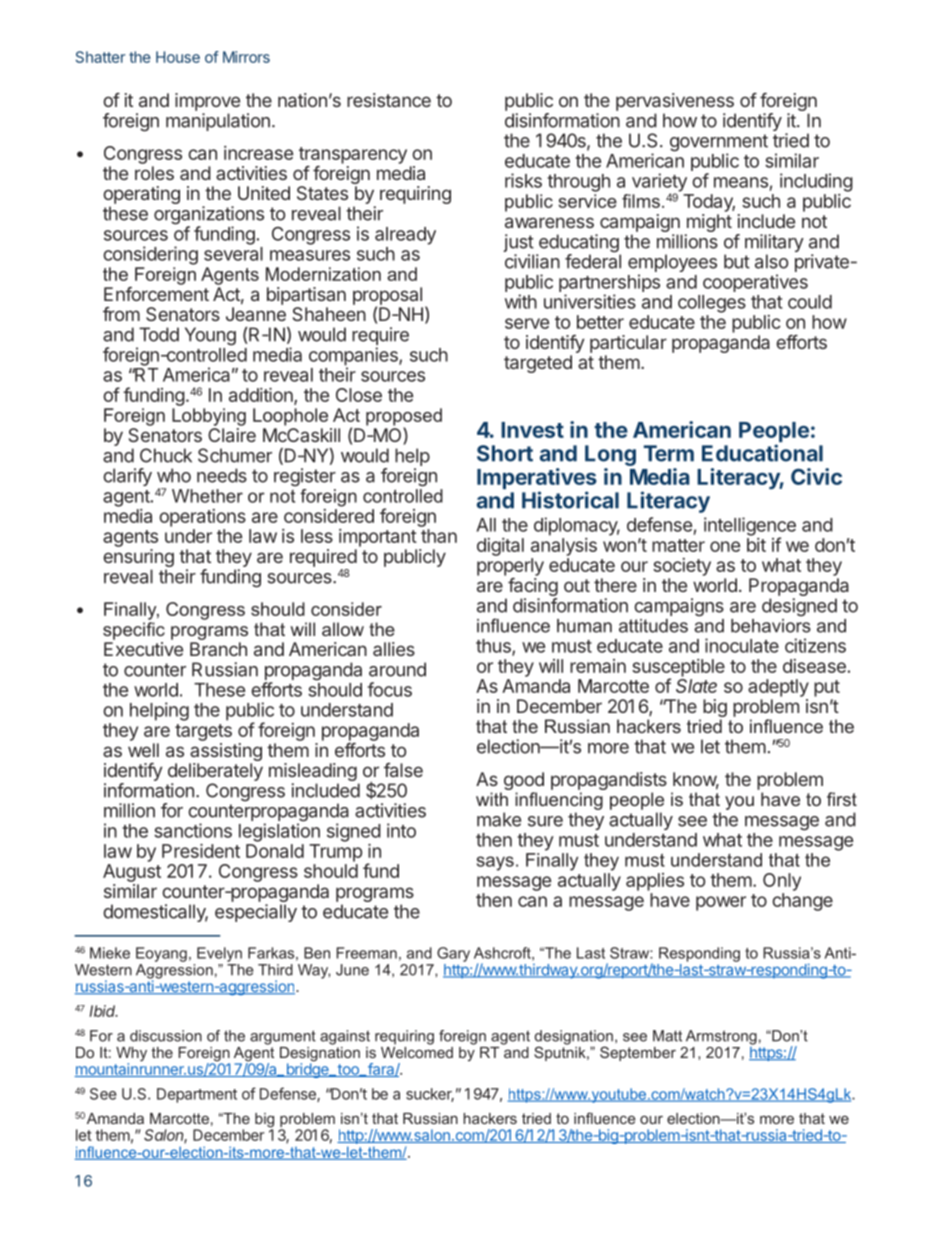 The width and height of the screenshot is (952, 1233). What do you see at coordinates (778, 688) in the screenshot?
I see `adeptly` at bounding box center [778, 688].
